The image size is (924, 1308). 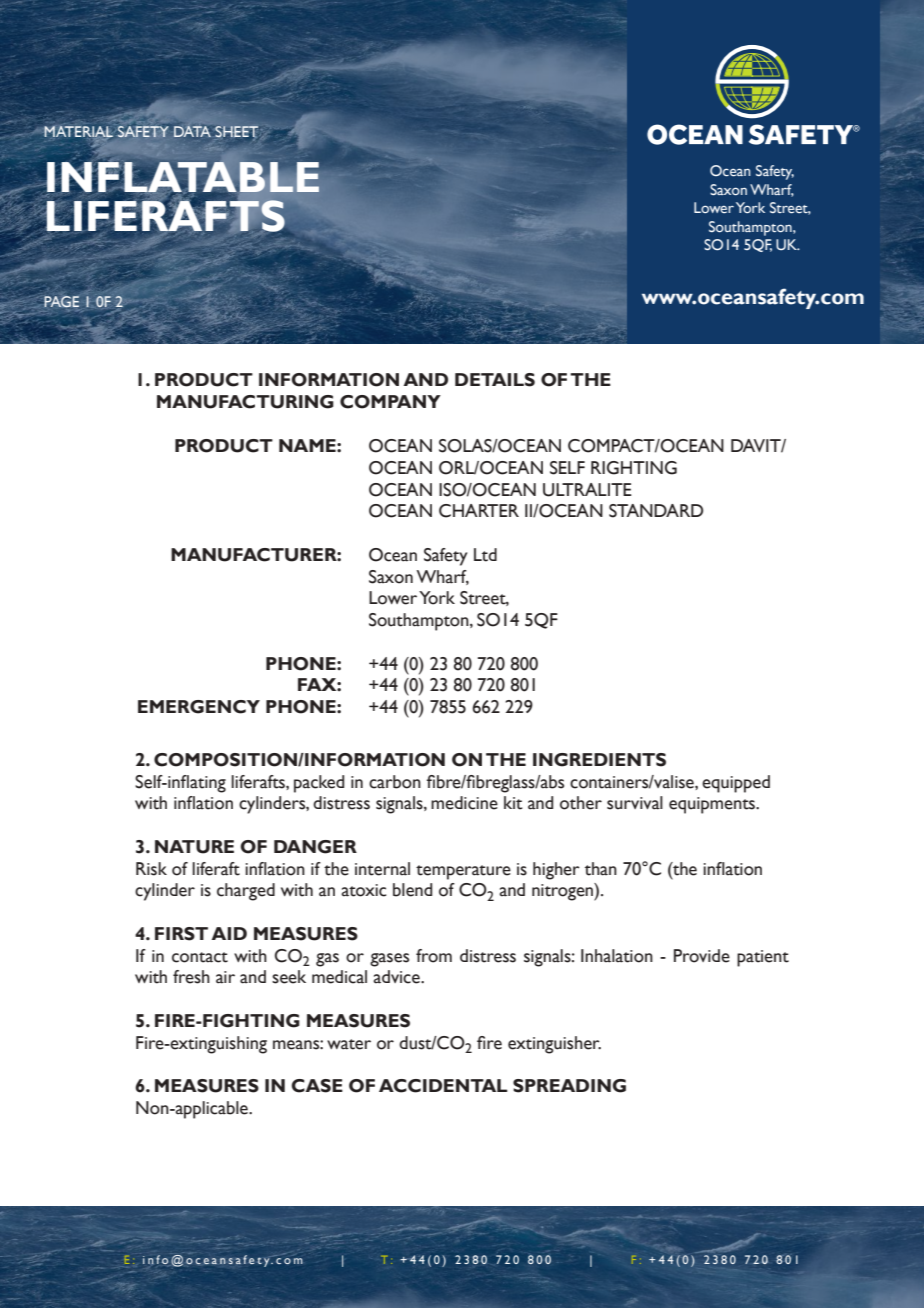 I want to click on COMPANY, so click(x=390, y=402).
